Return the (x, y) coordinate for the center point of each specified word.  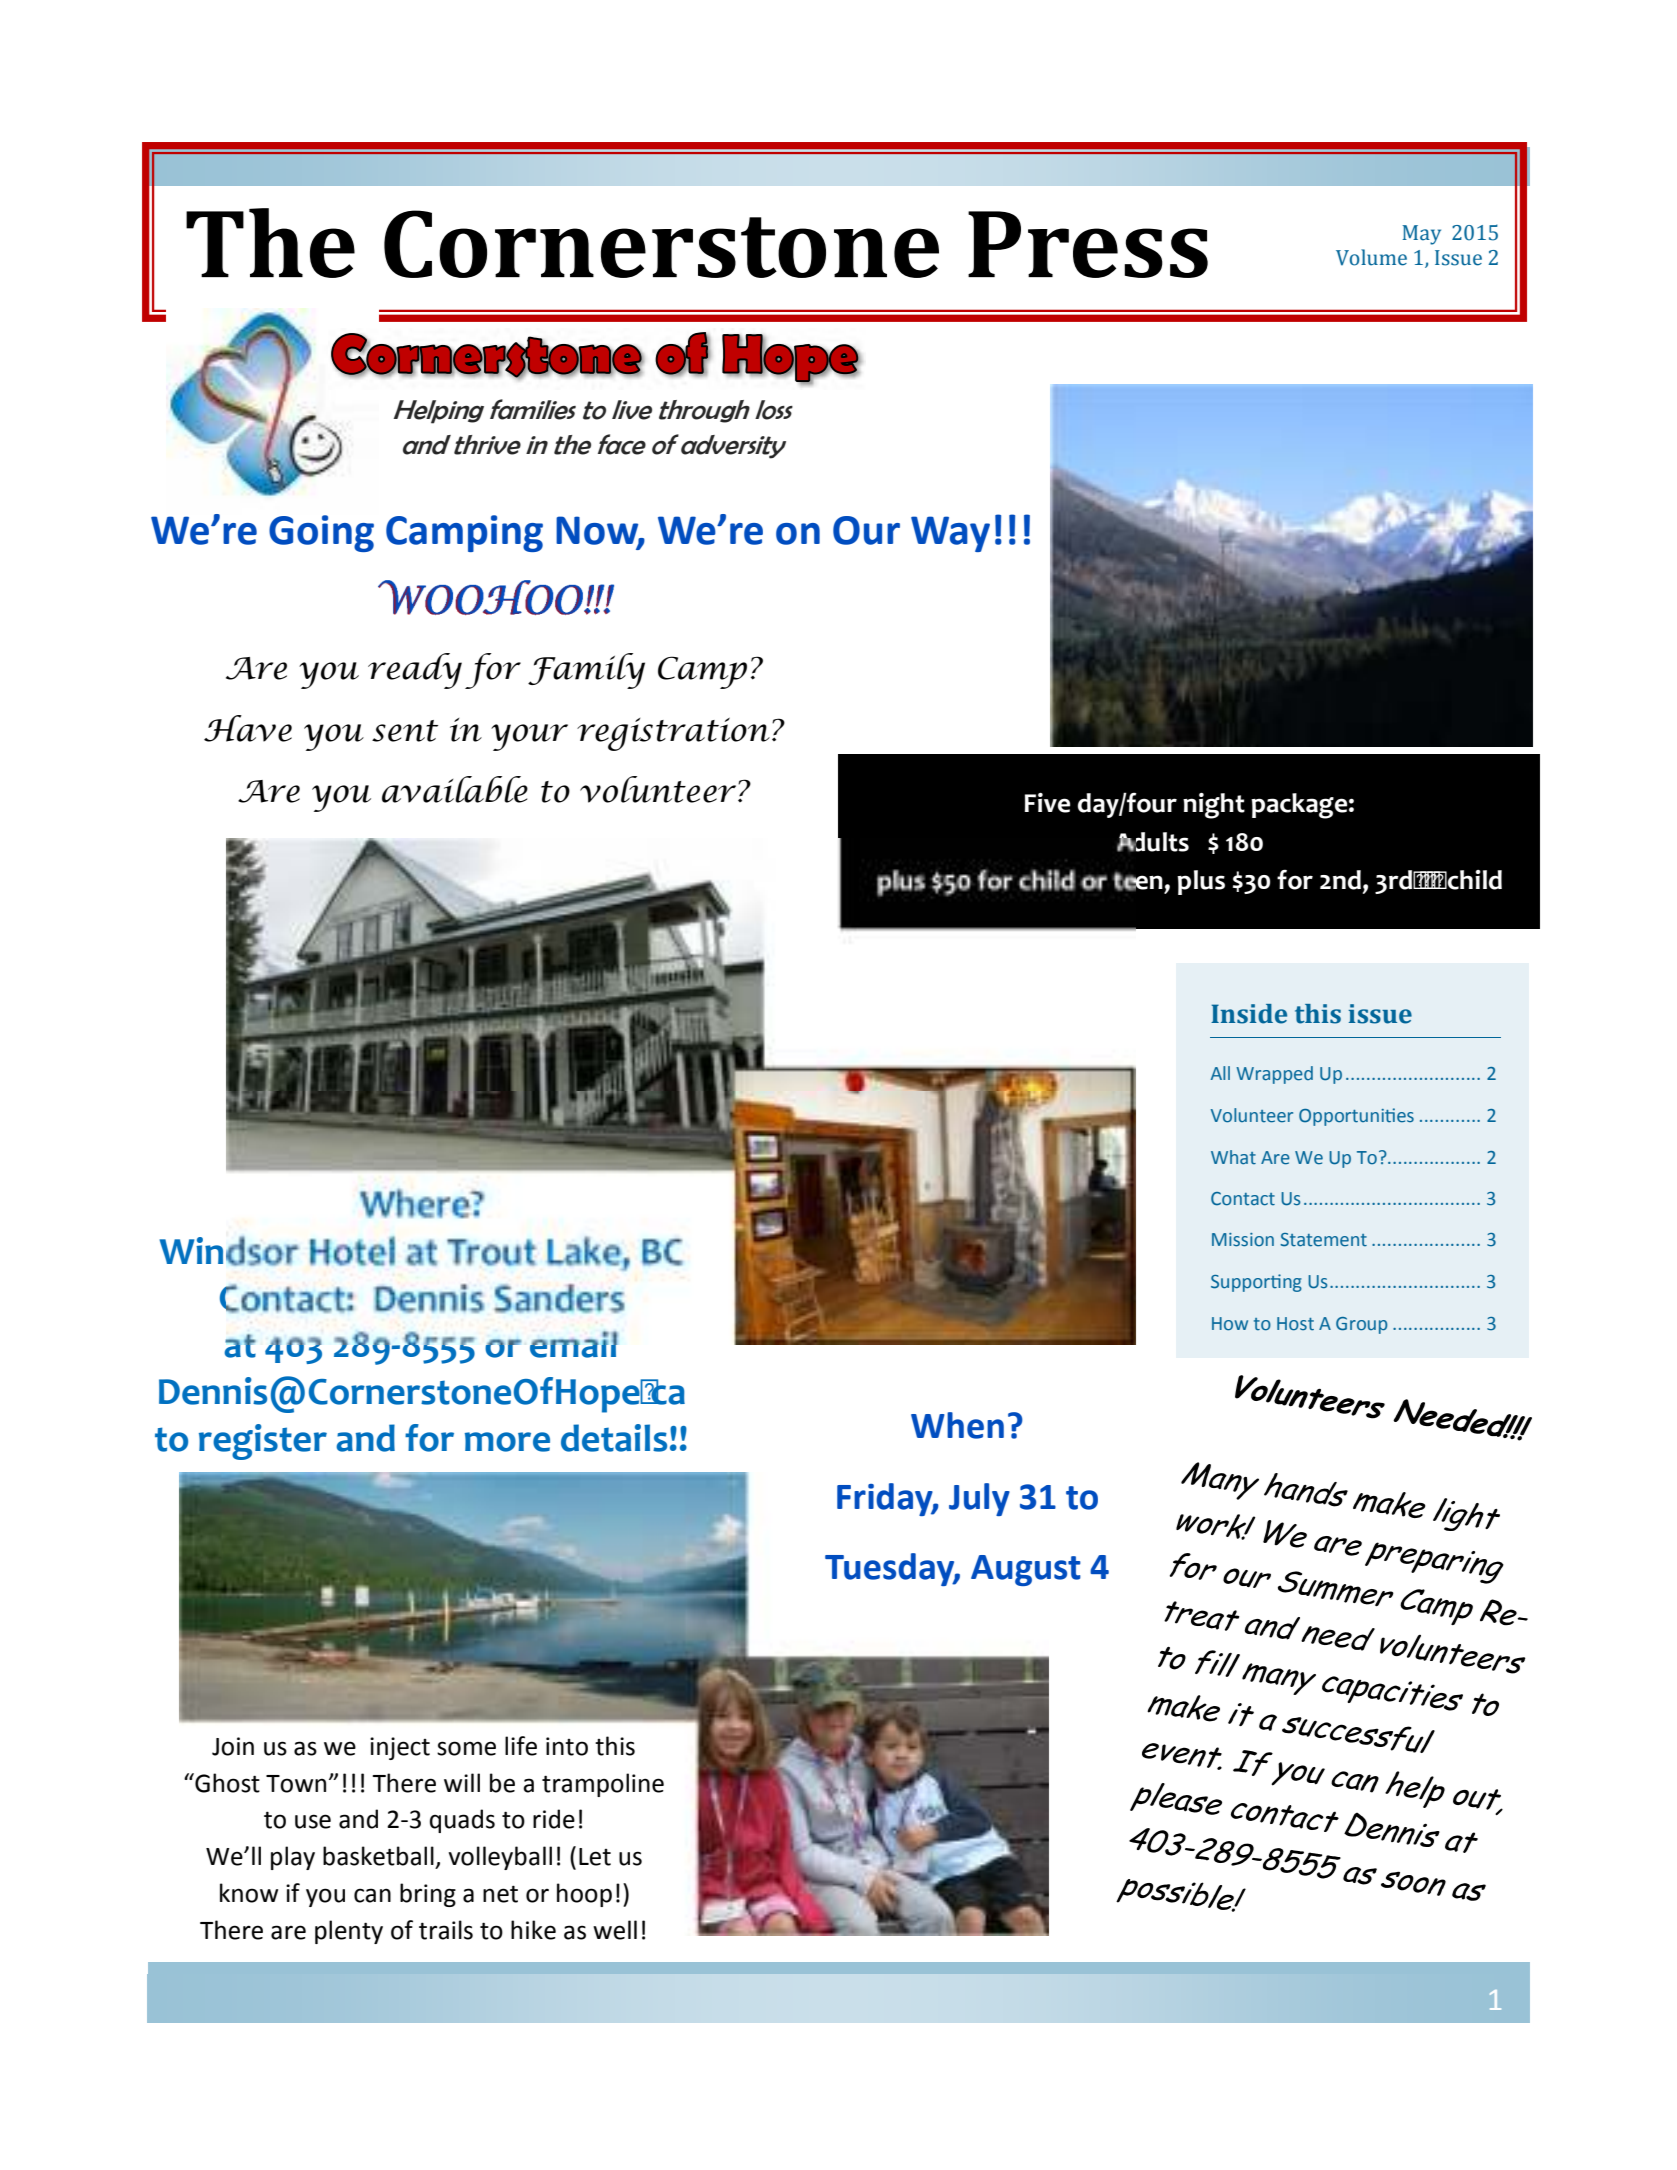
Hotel (352, 1251)
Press (1088, 244)
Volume (1371, 257)
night (1214, 806)
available (455, 789)
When (957, 1425)
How (1230, 1324)
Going (321, 533)
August (1026, 1570)
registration (673, 734)
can (372, 1895)
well (615, 1930)
